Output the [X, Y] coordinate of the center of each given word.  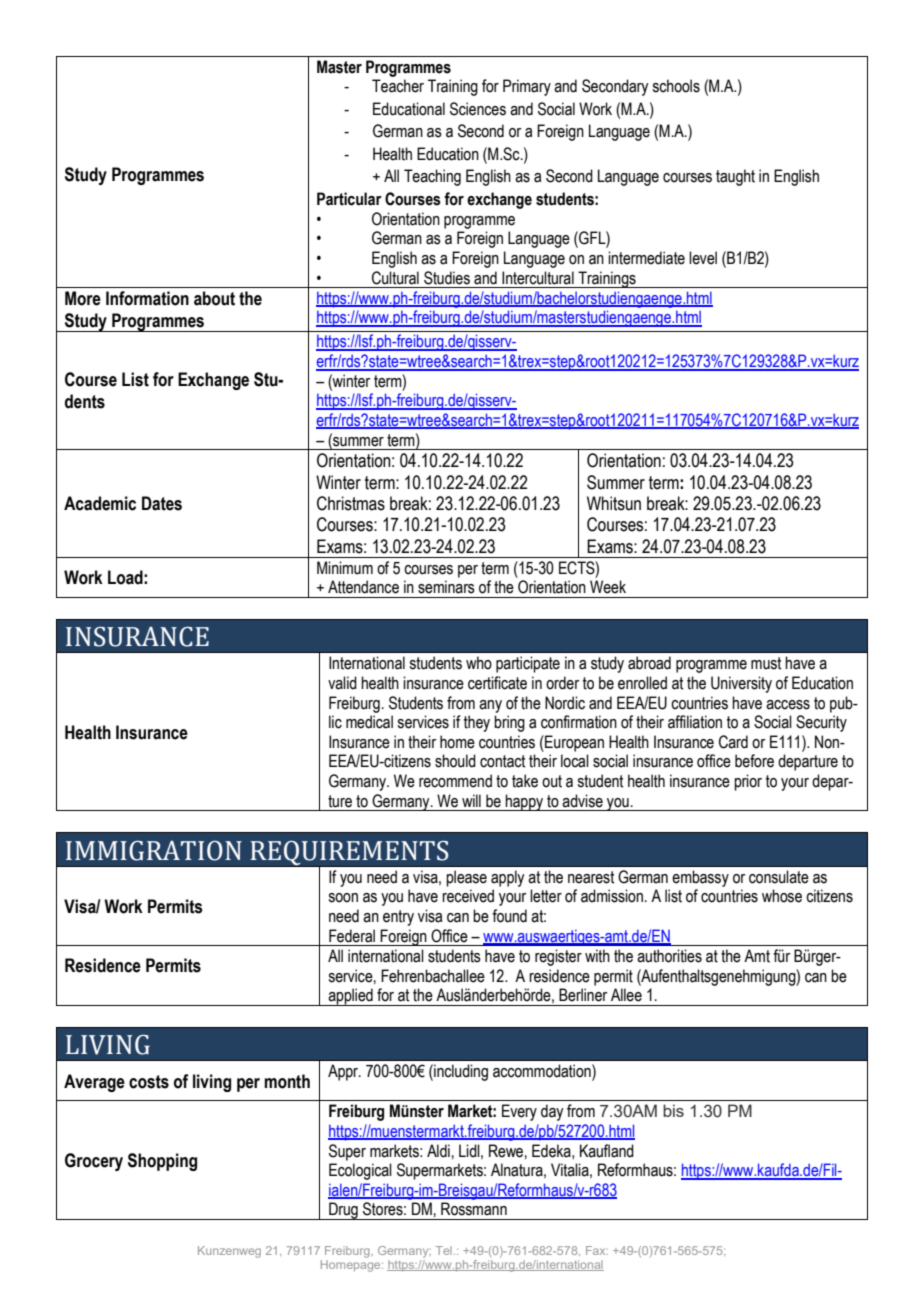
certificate [497, 683]
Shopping [162, 1162]
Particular [349, 199]
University [741, 684]
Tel [444, 1250]
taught [735, 177]
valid [342, 683]
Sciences [478, 109]
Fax [597, 1250]
